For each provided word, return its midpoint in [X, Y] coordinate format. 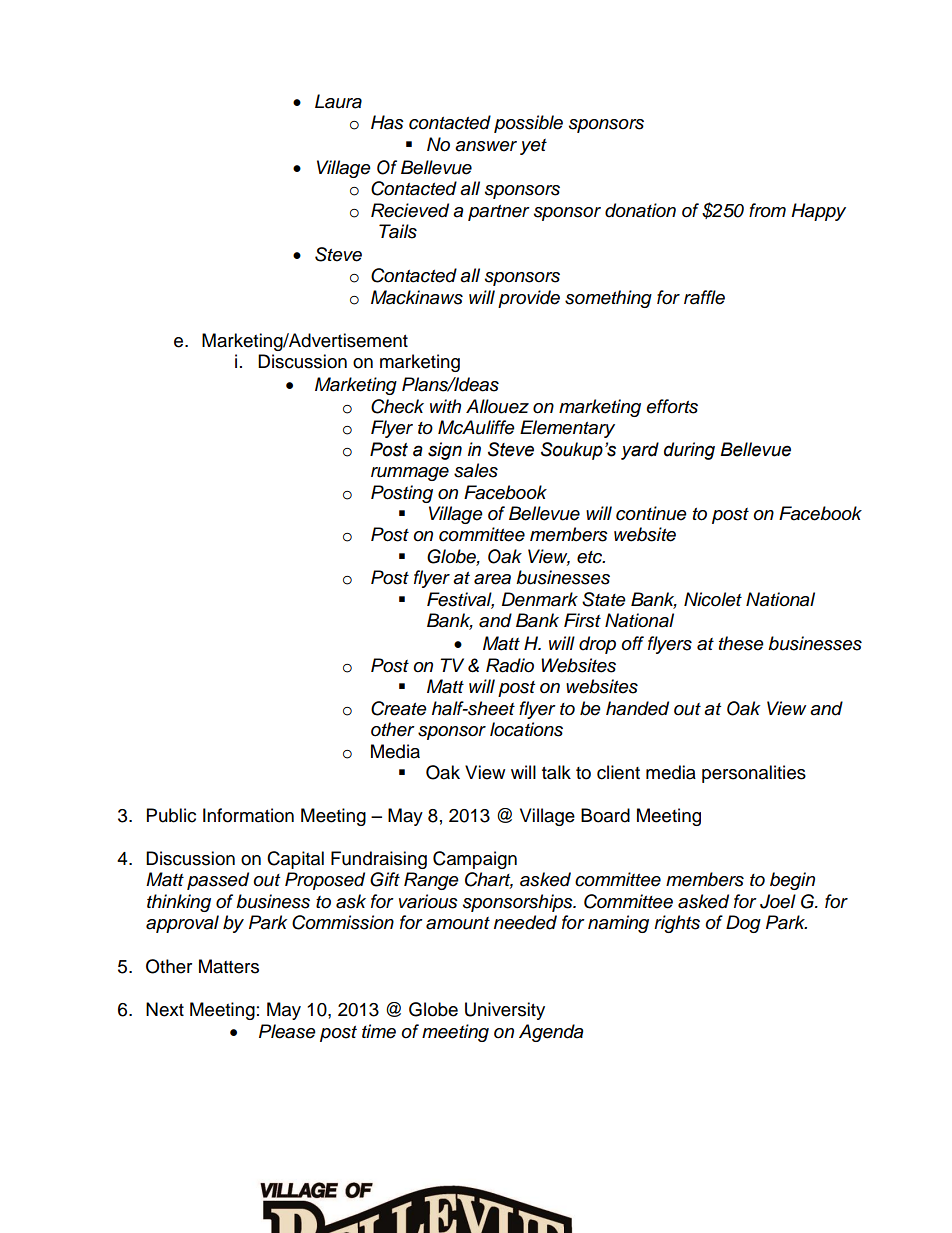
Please [287, 1031]
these [741, 643]
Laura [338, 101]
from [767, 210]
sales [476, 470]
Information [248, 815]
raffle [704, 297]
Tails [398, 231]
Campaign [475, 860]
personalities [754, 774]
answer [486, 146]
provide [529, 299]
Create [399, 708]
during [689, 451]
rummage [410, 474]
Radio [510, 665]
